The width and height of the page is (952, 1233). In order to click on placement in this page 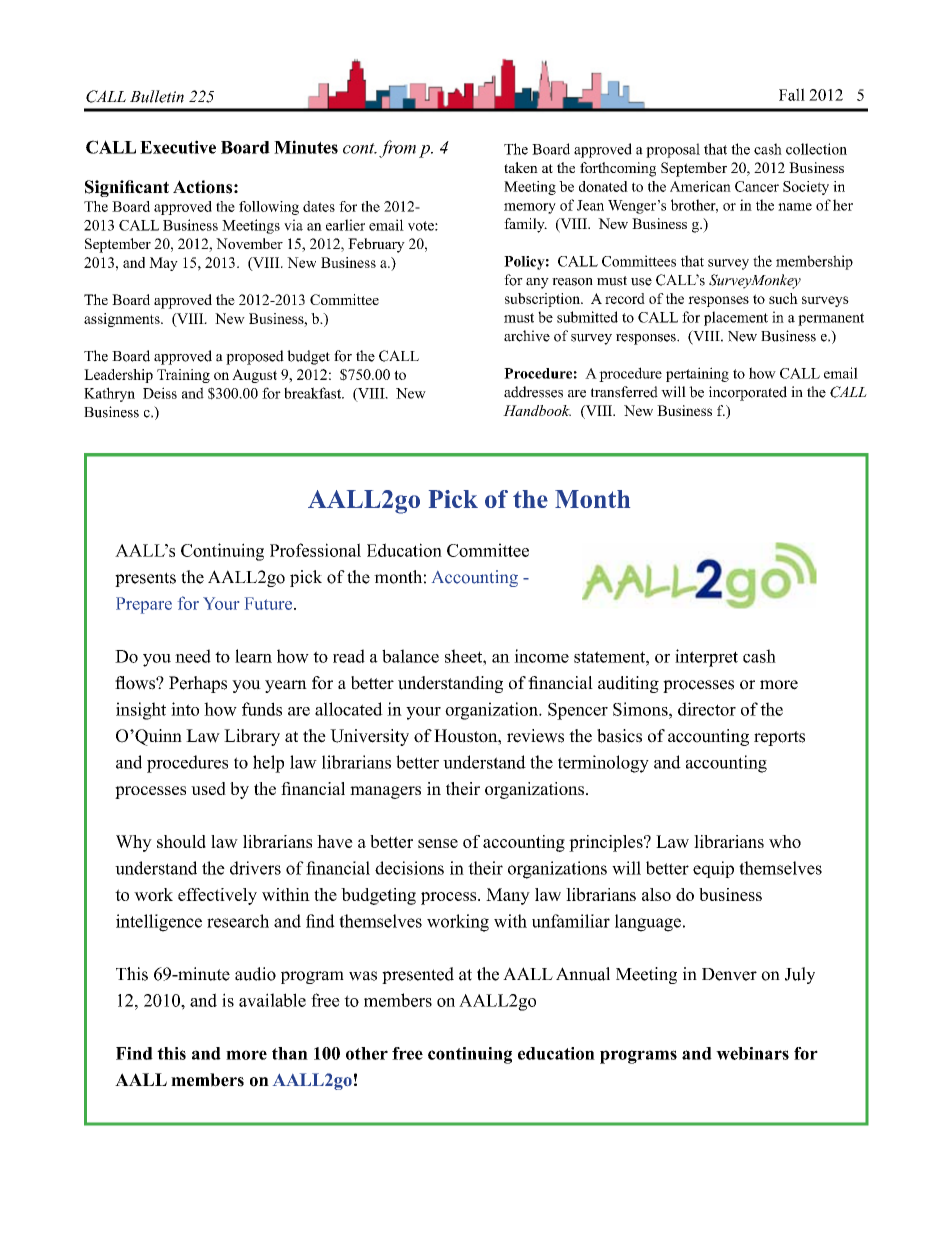, I will do `click(736, 318)`.
